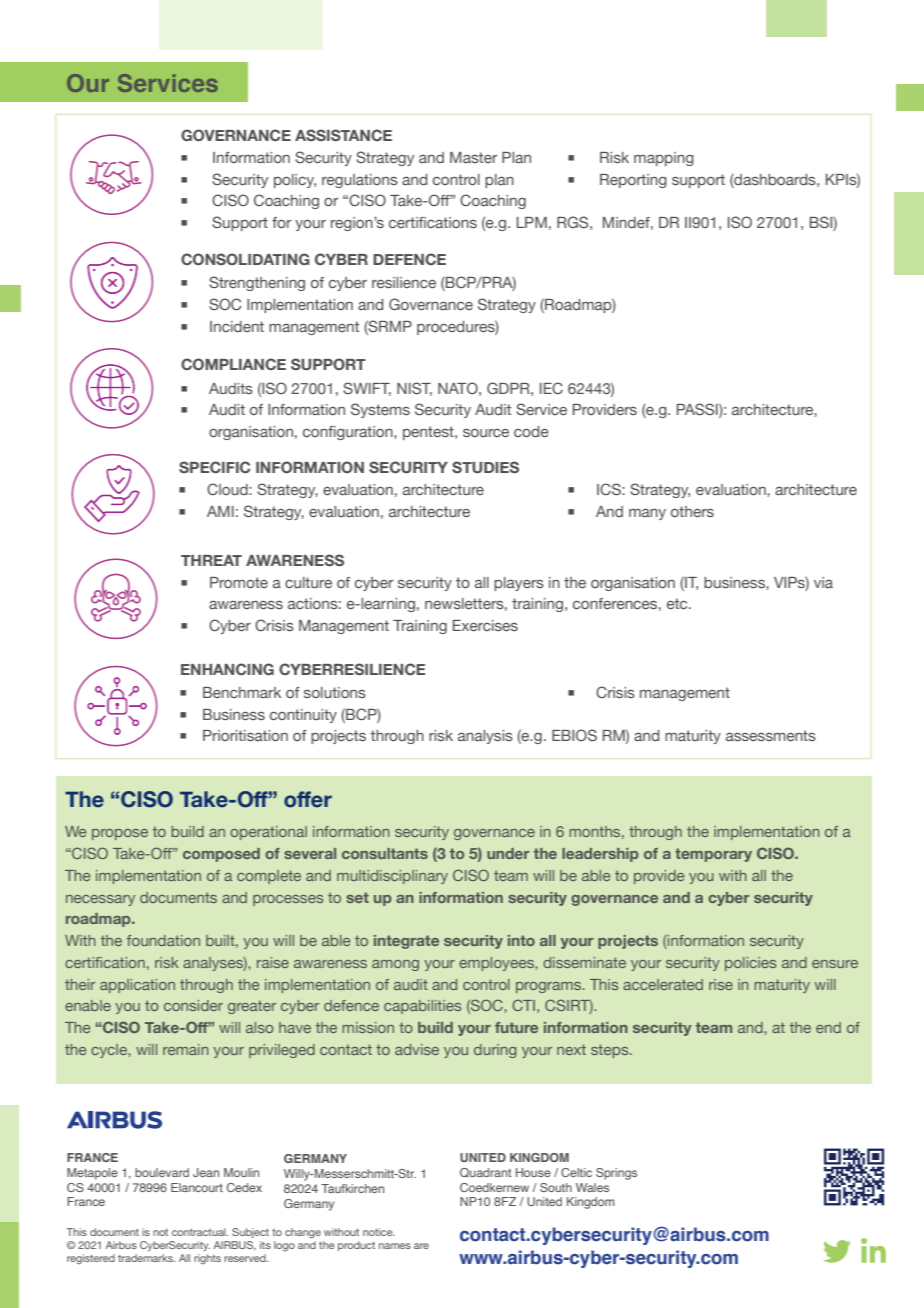  Describe the element at coordinates (485, 737) in the screenshot. I see `analysis` at that location.
